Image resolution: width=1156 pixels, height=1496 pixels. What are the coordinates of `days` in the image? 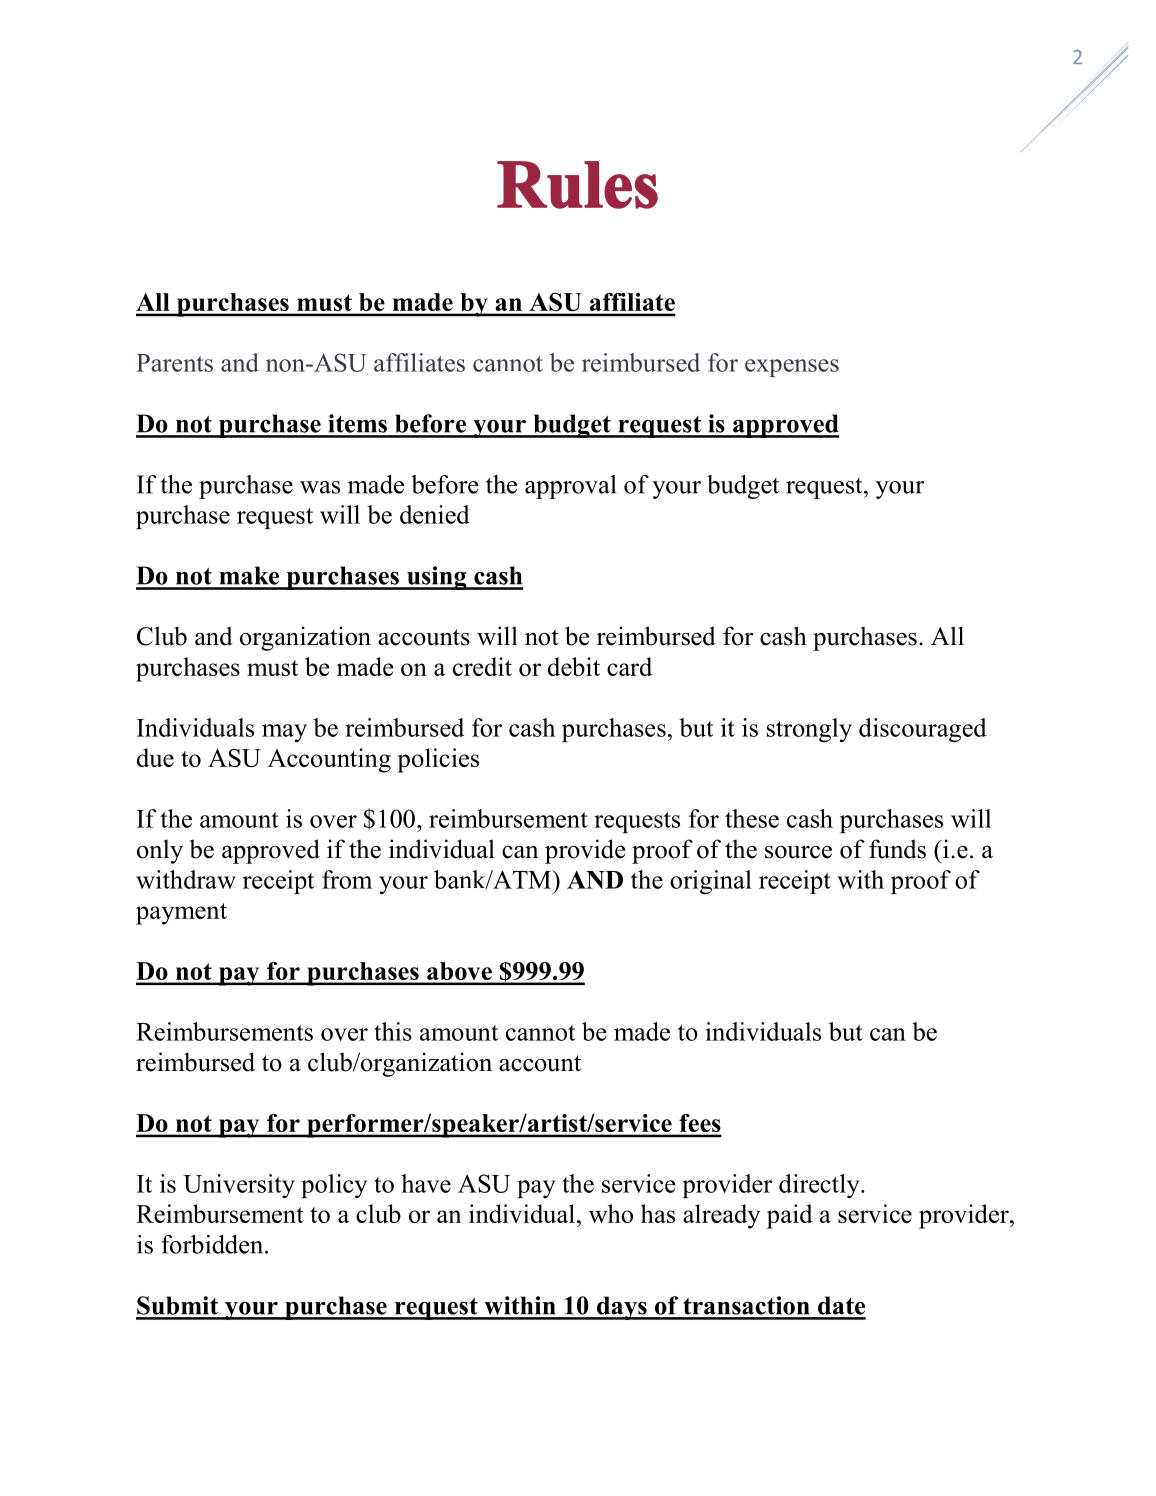 It's located at (621, 1308).
